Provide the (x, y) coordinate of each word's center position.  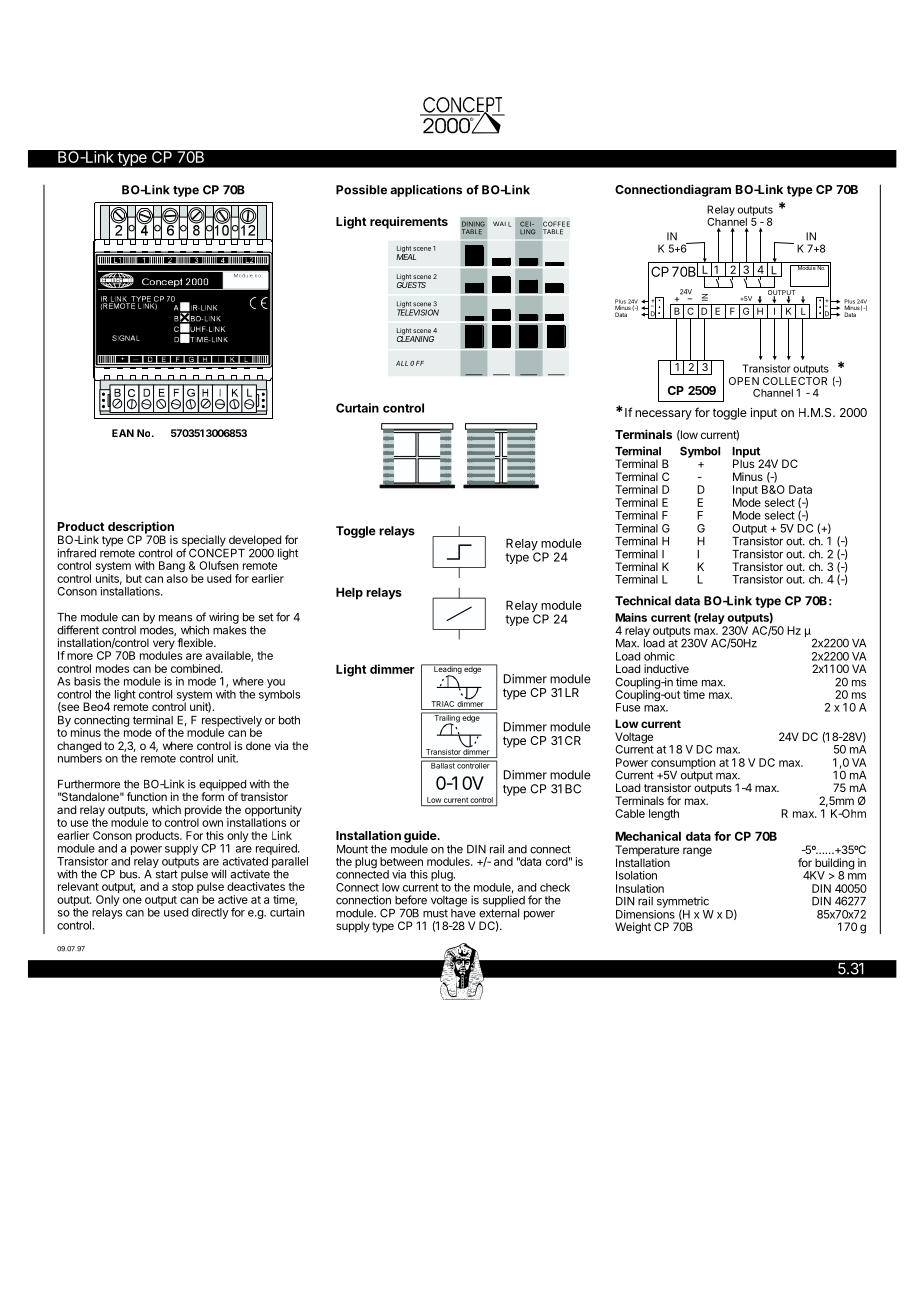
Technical (643, 601)
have (463, 913)
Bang (172, 568)
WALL (502, 224)
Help (349, 593)
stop (183, 888)
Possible (361, 190)
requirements (409, 222)
